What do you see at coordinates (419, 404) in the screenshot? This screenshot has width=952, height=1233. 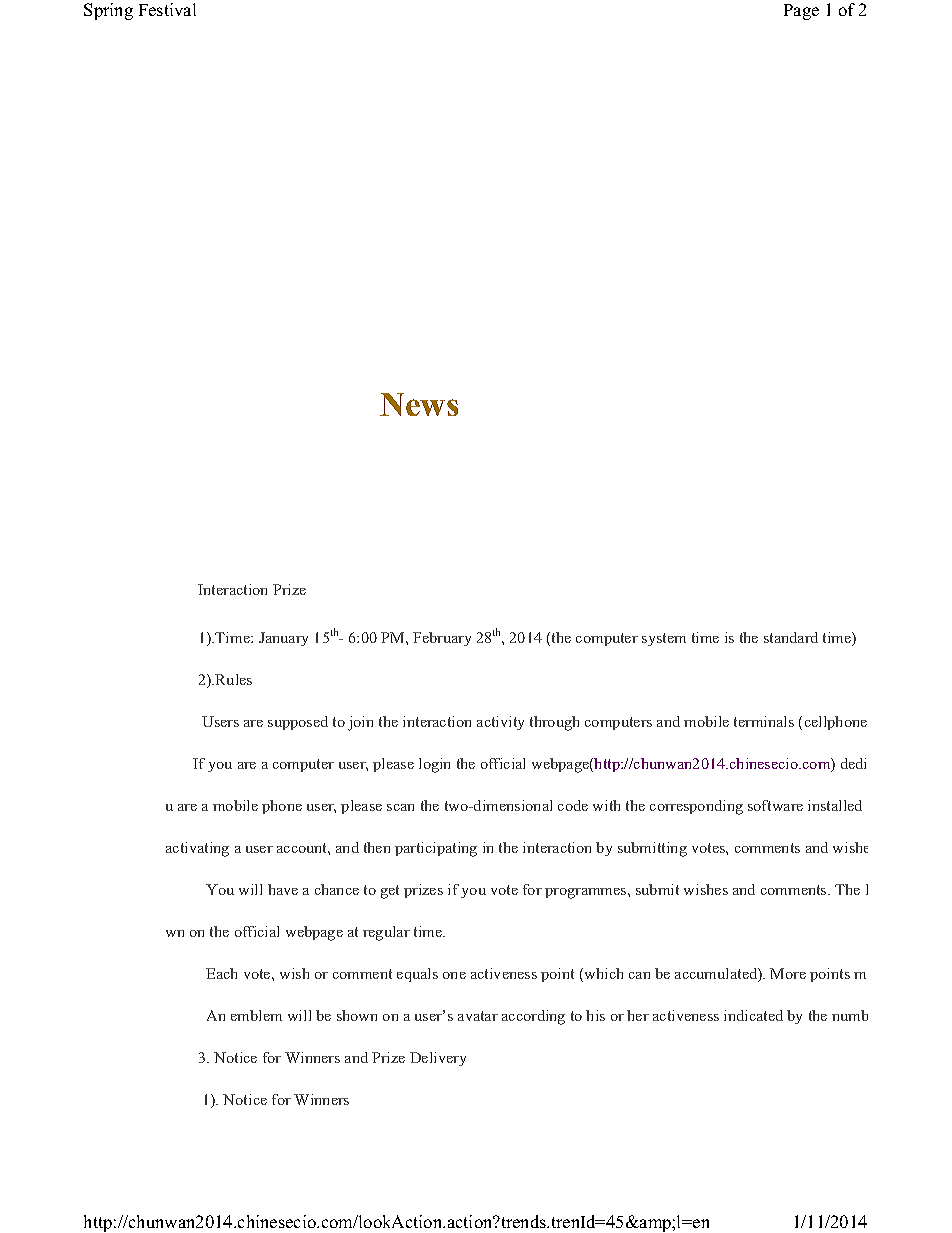 I see `News` at bounding box center [419, 404].
